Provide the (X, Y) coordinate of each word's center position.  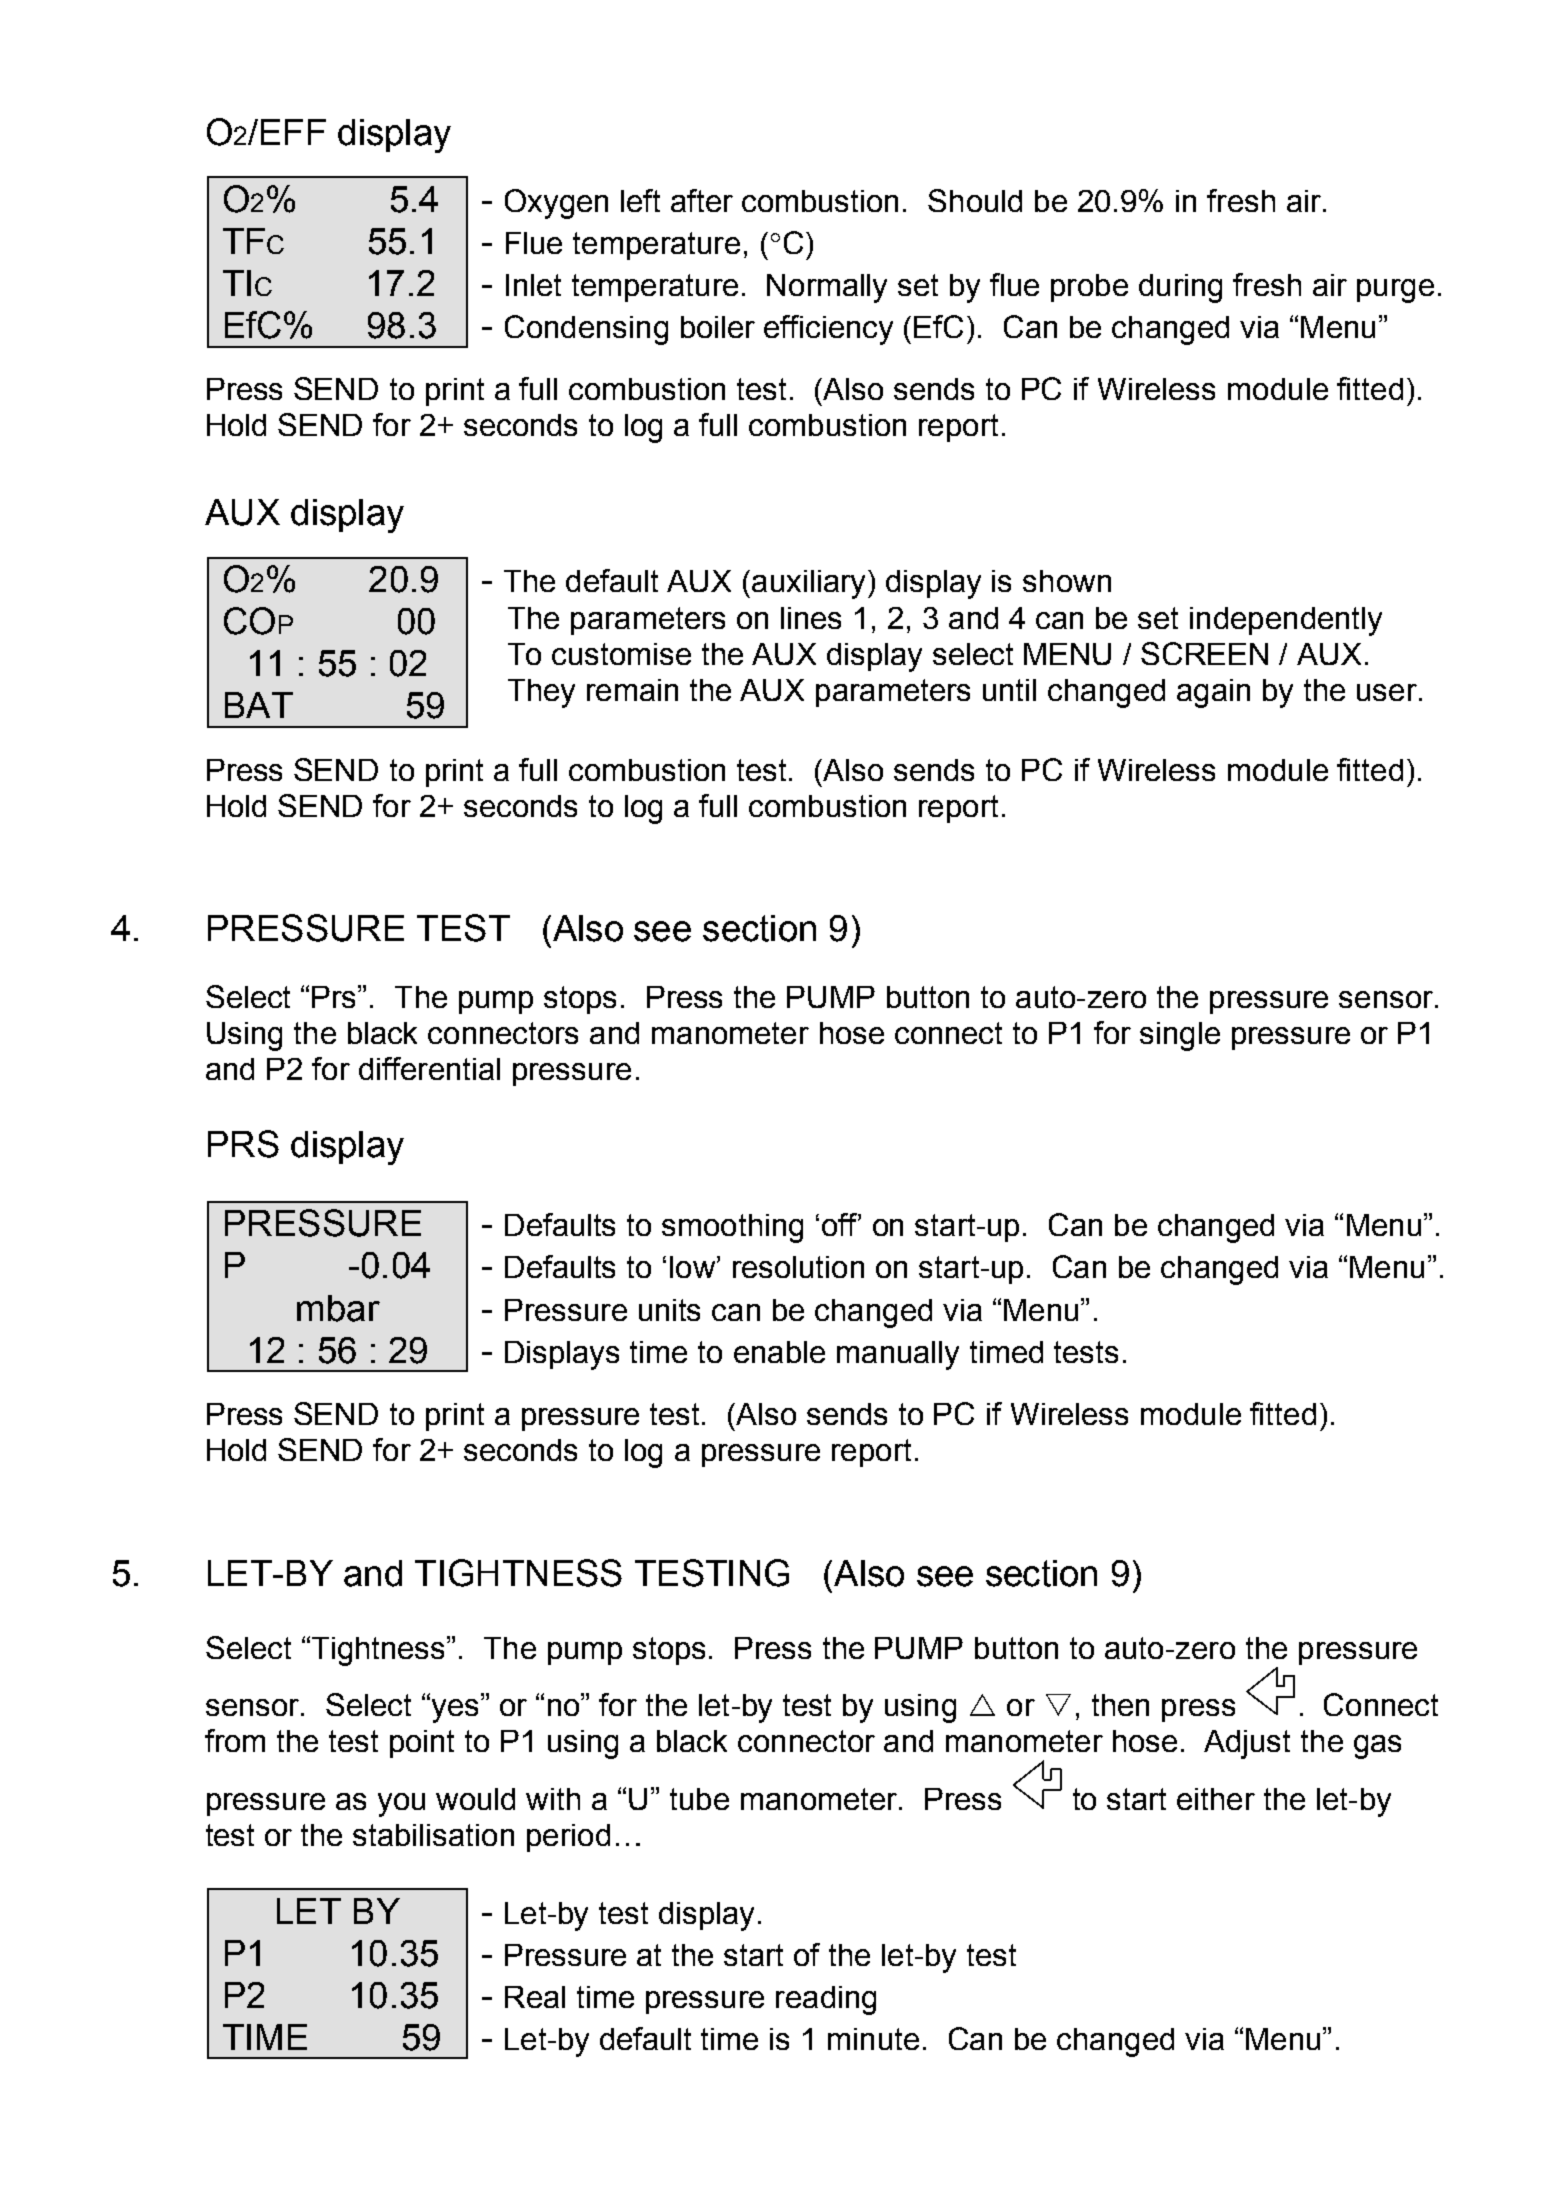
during (1180, 288)
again (1213, 693)
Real (535, 1997)
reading (826, 2000)
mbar (338, 1308)
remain (632, 690)
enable (779, 1352)
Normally (827, 288)
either (1216, 1799)
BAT (259, 705)
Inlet (533, 285)
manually (898, 1355)
